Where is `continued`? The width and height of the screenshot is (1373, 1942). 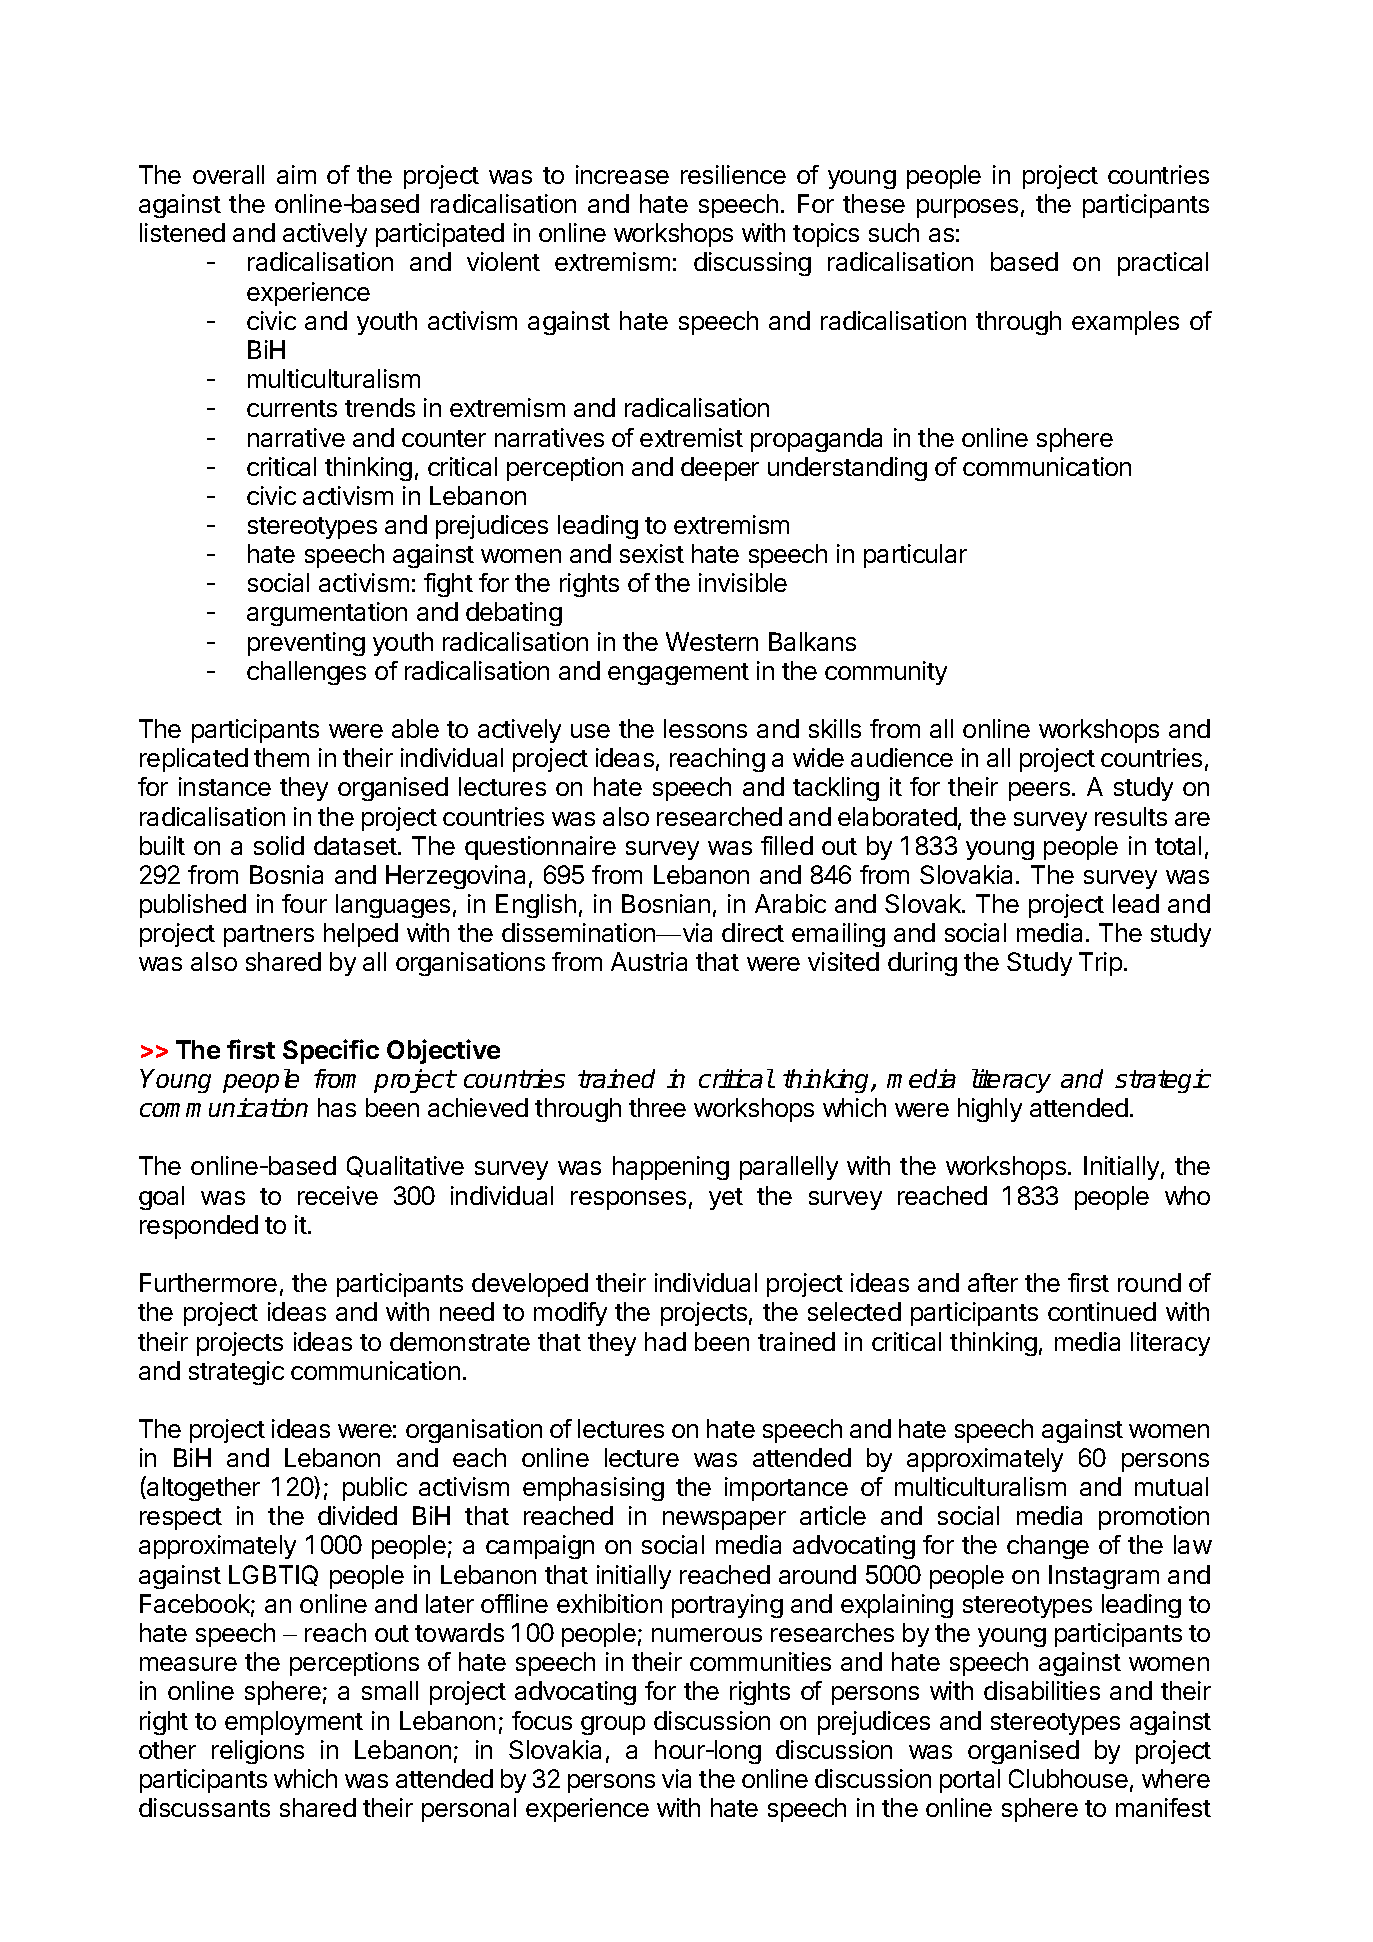 continued is located at coordinates (1102, 1311).
